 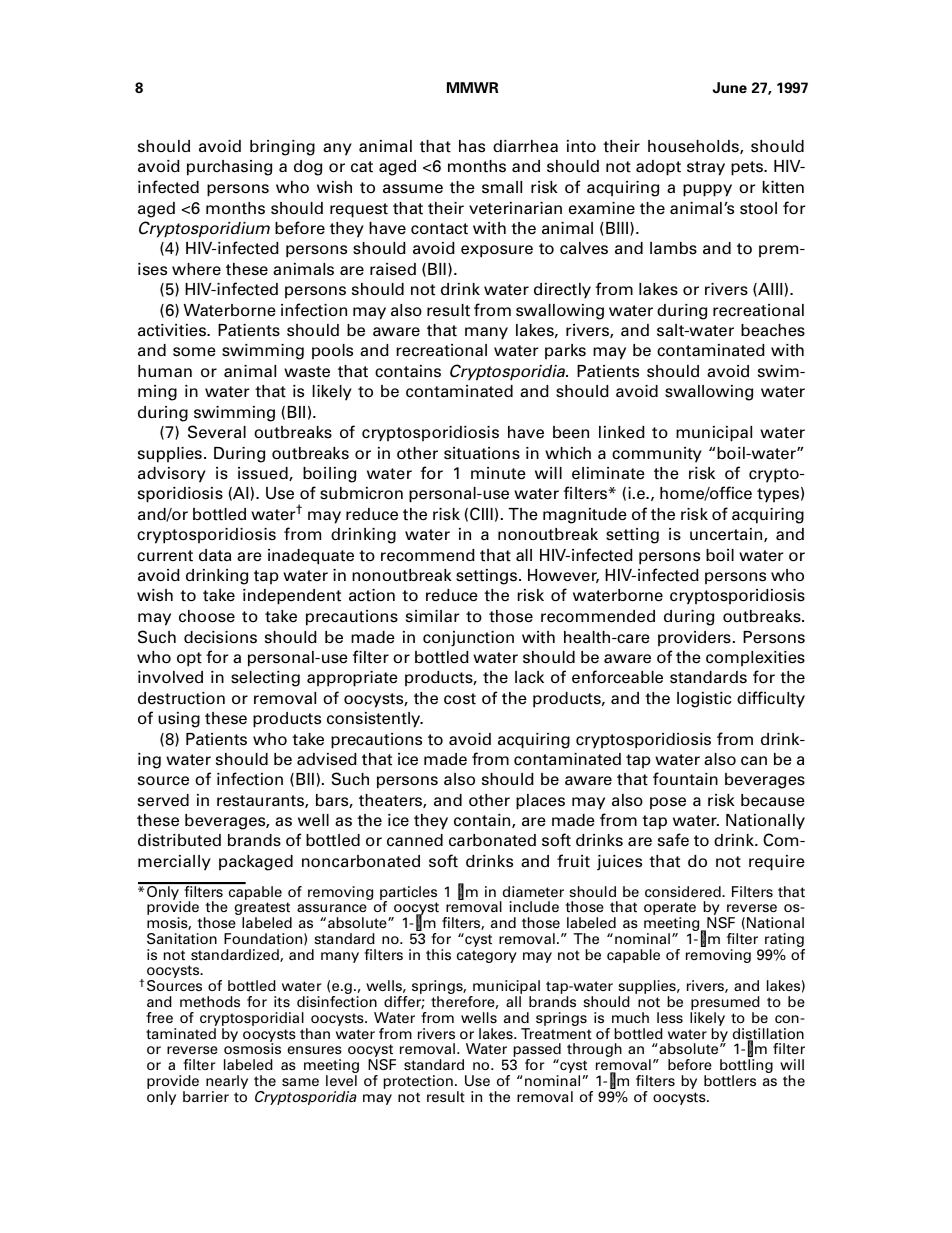 I want to click on diarrhea, so click(x=525, y=146).
